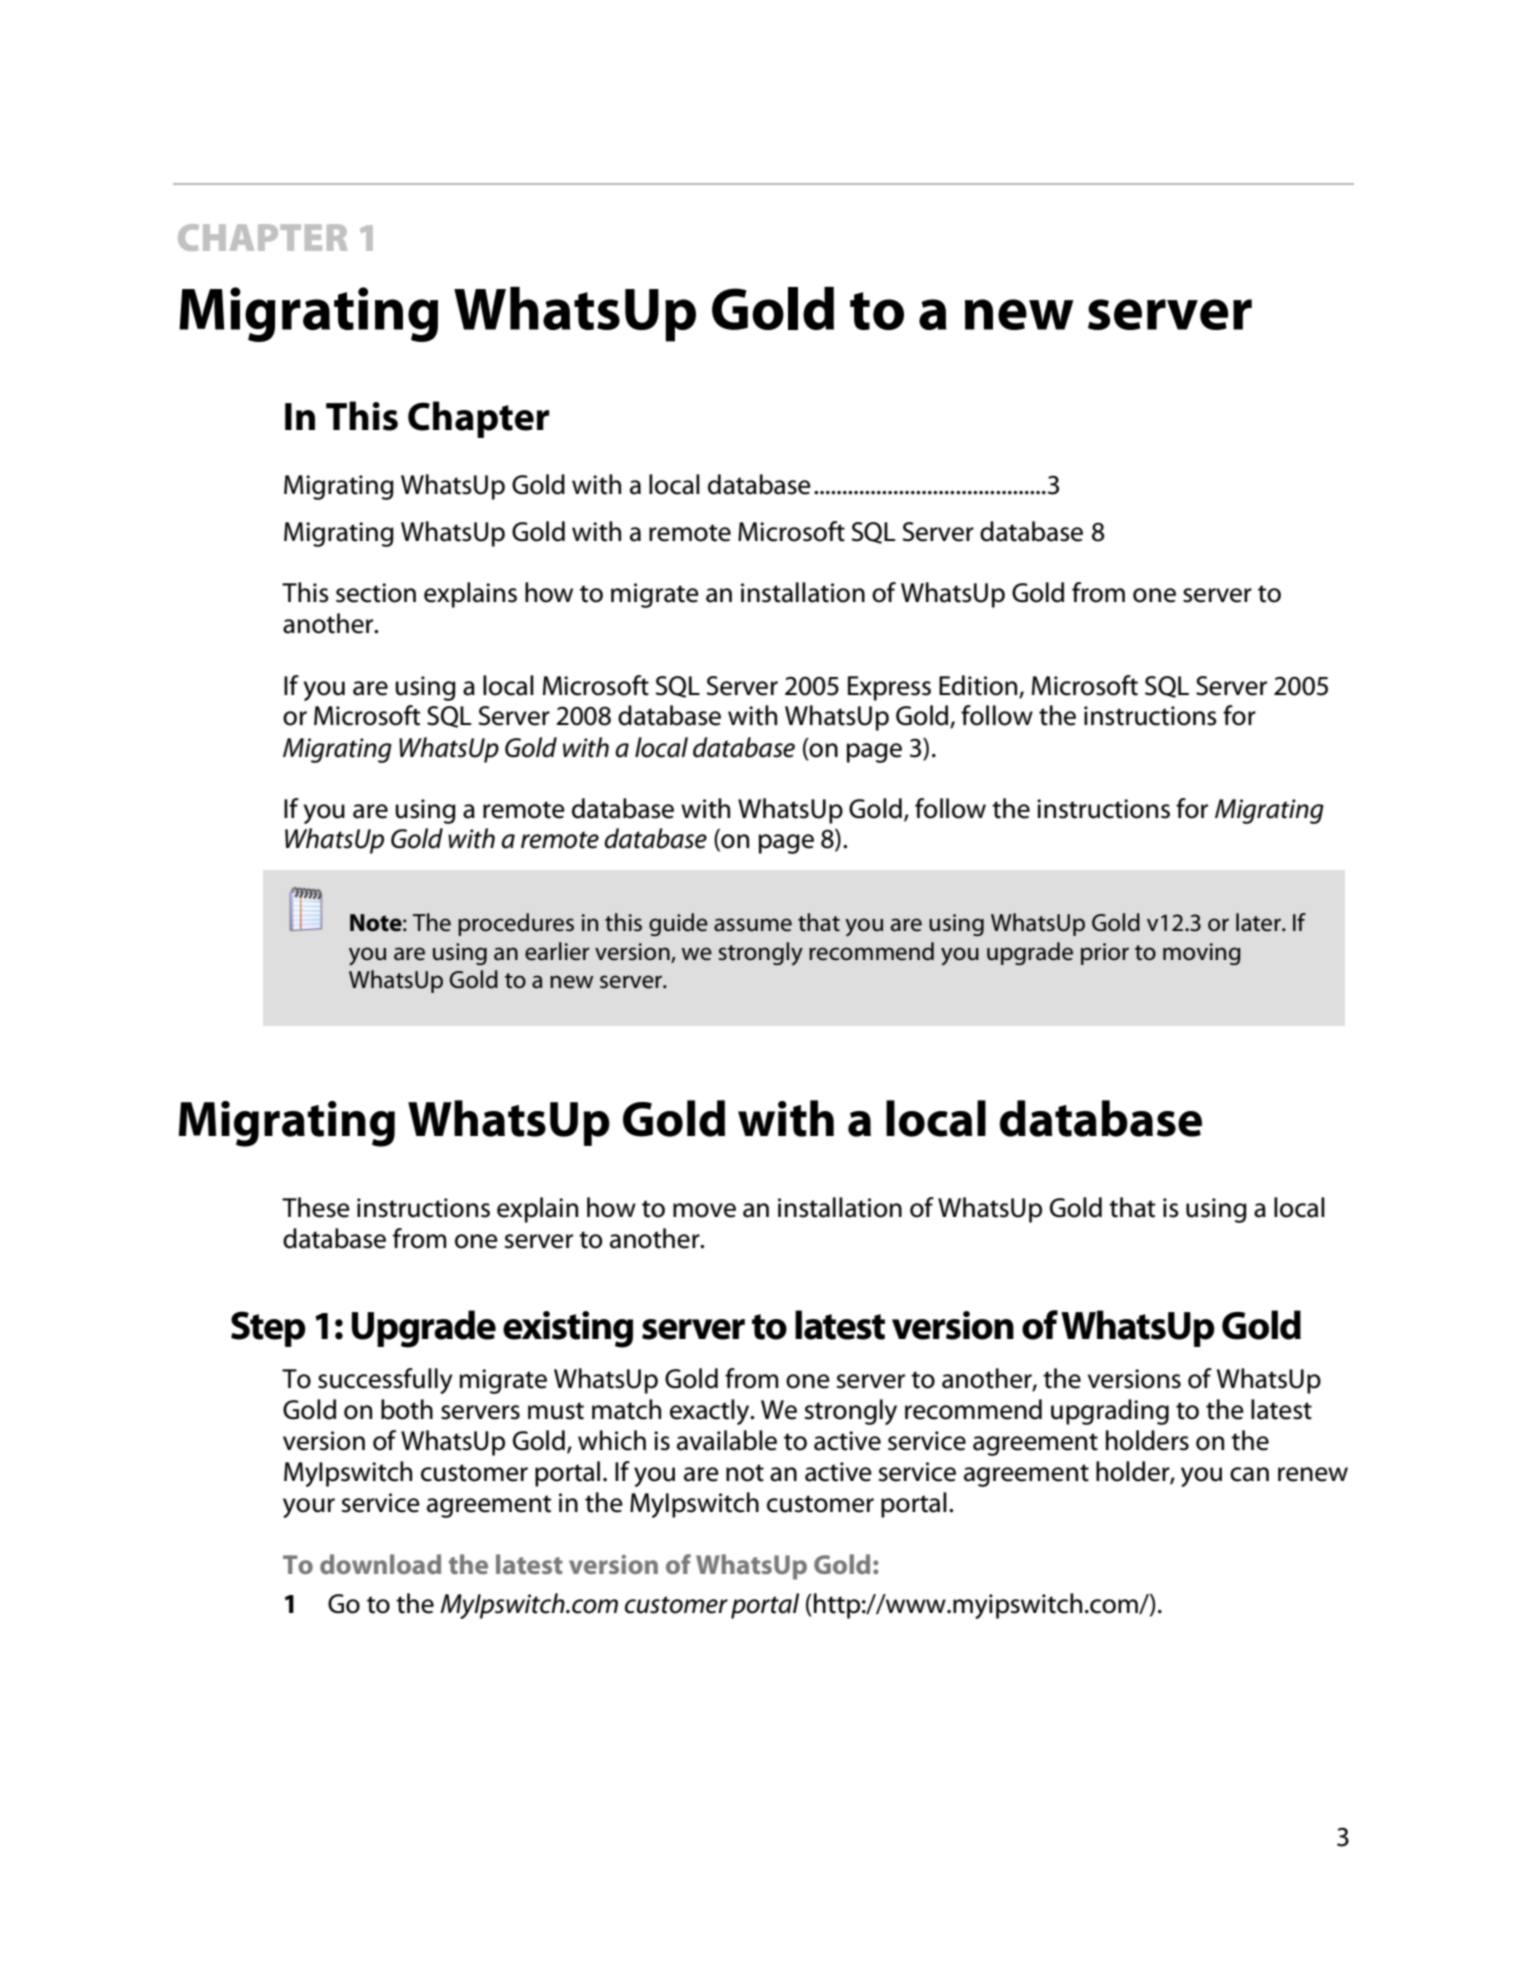 Image resolution: width=1527 pixels, height=1977 pixels. What do you see at coordinates (380, 1564) in the document?
I see `download` at bounding box center [380, 1564].
